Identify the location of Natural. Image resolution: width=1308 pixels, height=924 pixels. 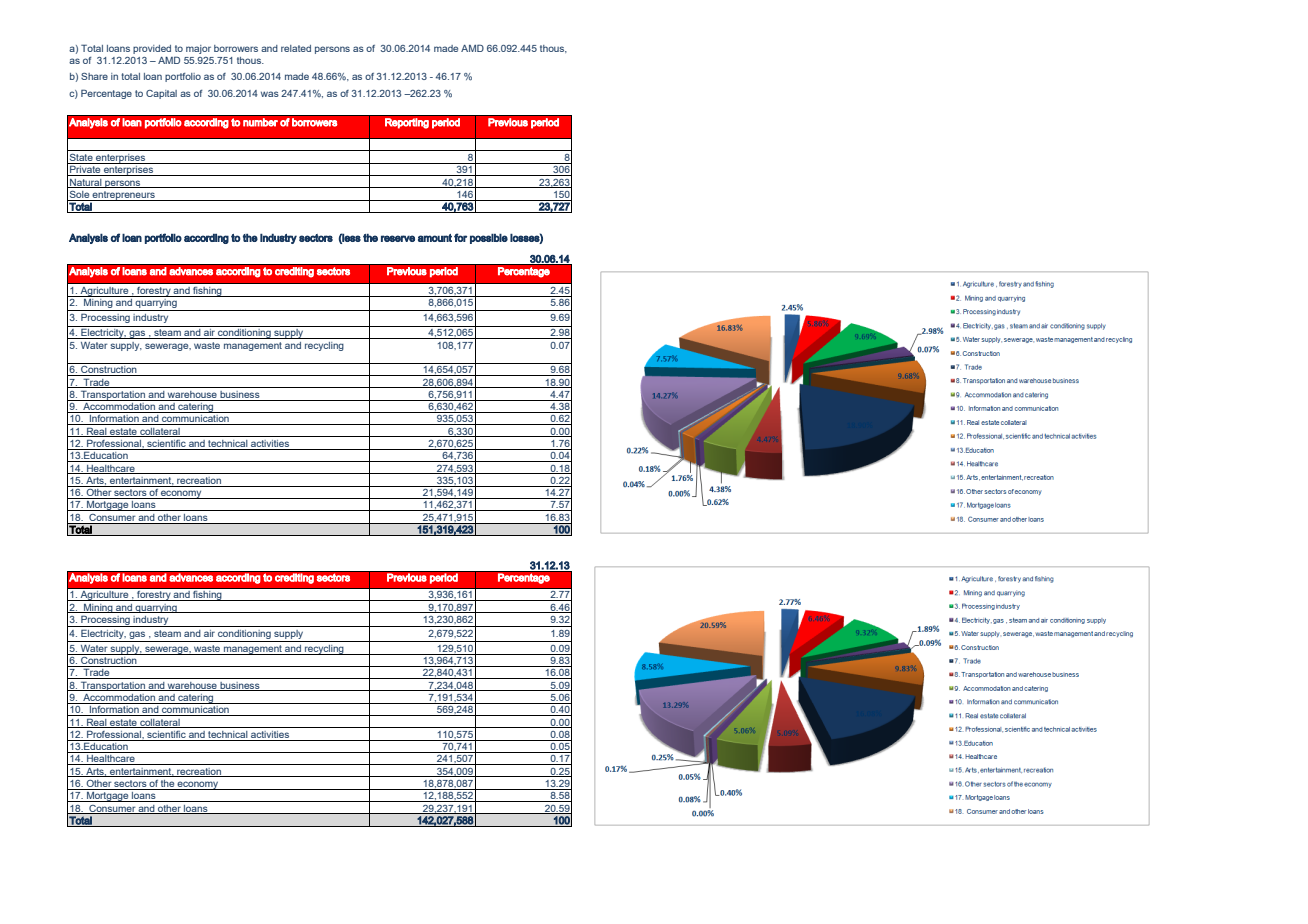
(86, 183).
